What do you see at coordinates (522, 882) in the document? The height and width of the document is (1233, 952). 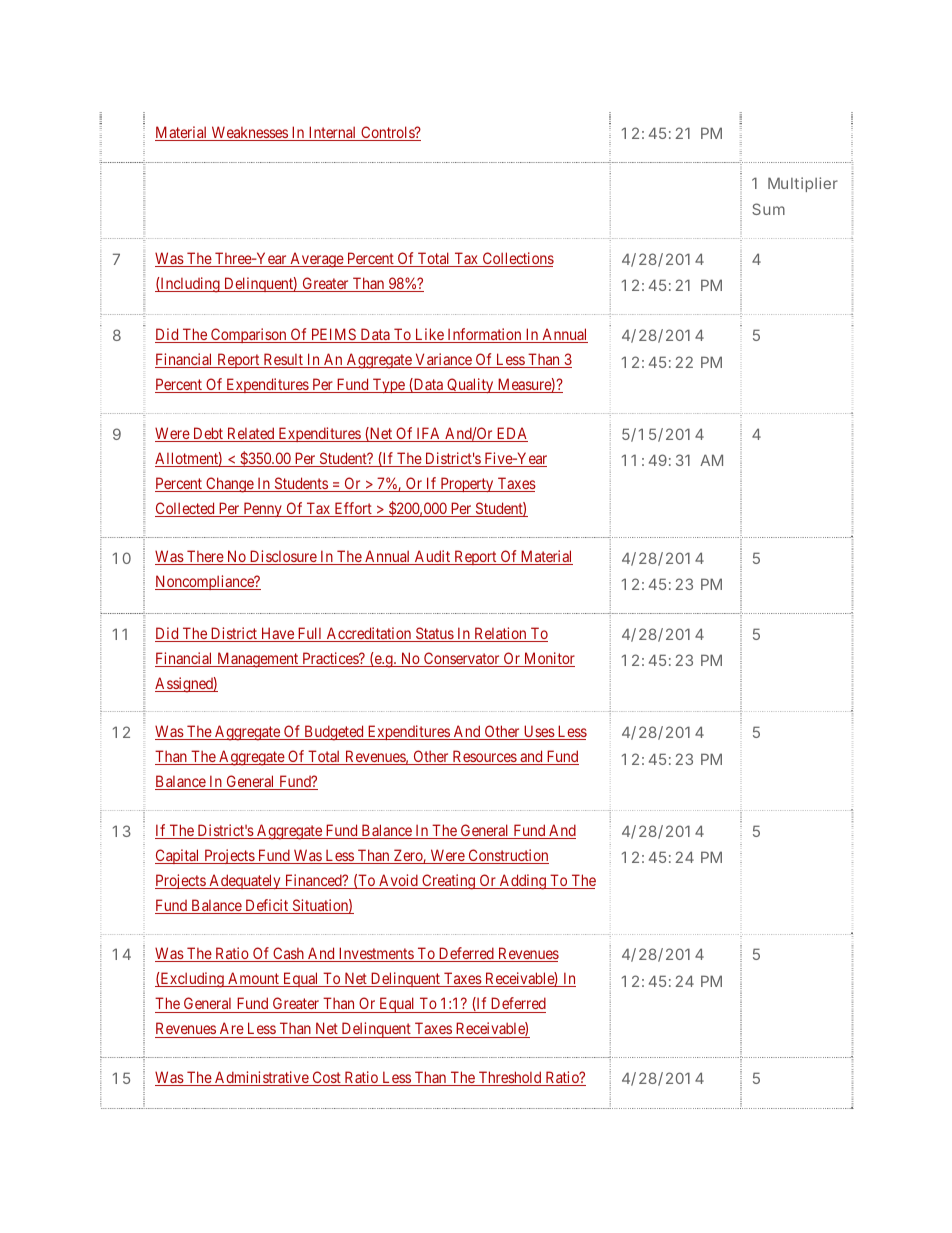 I see `Adding` at bounding box center [522, 882].
